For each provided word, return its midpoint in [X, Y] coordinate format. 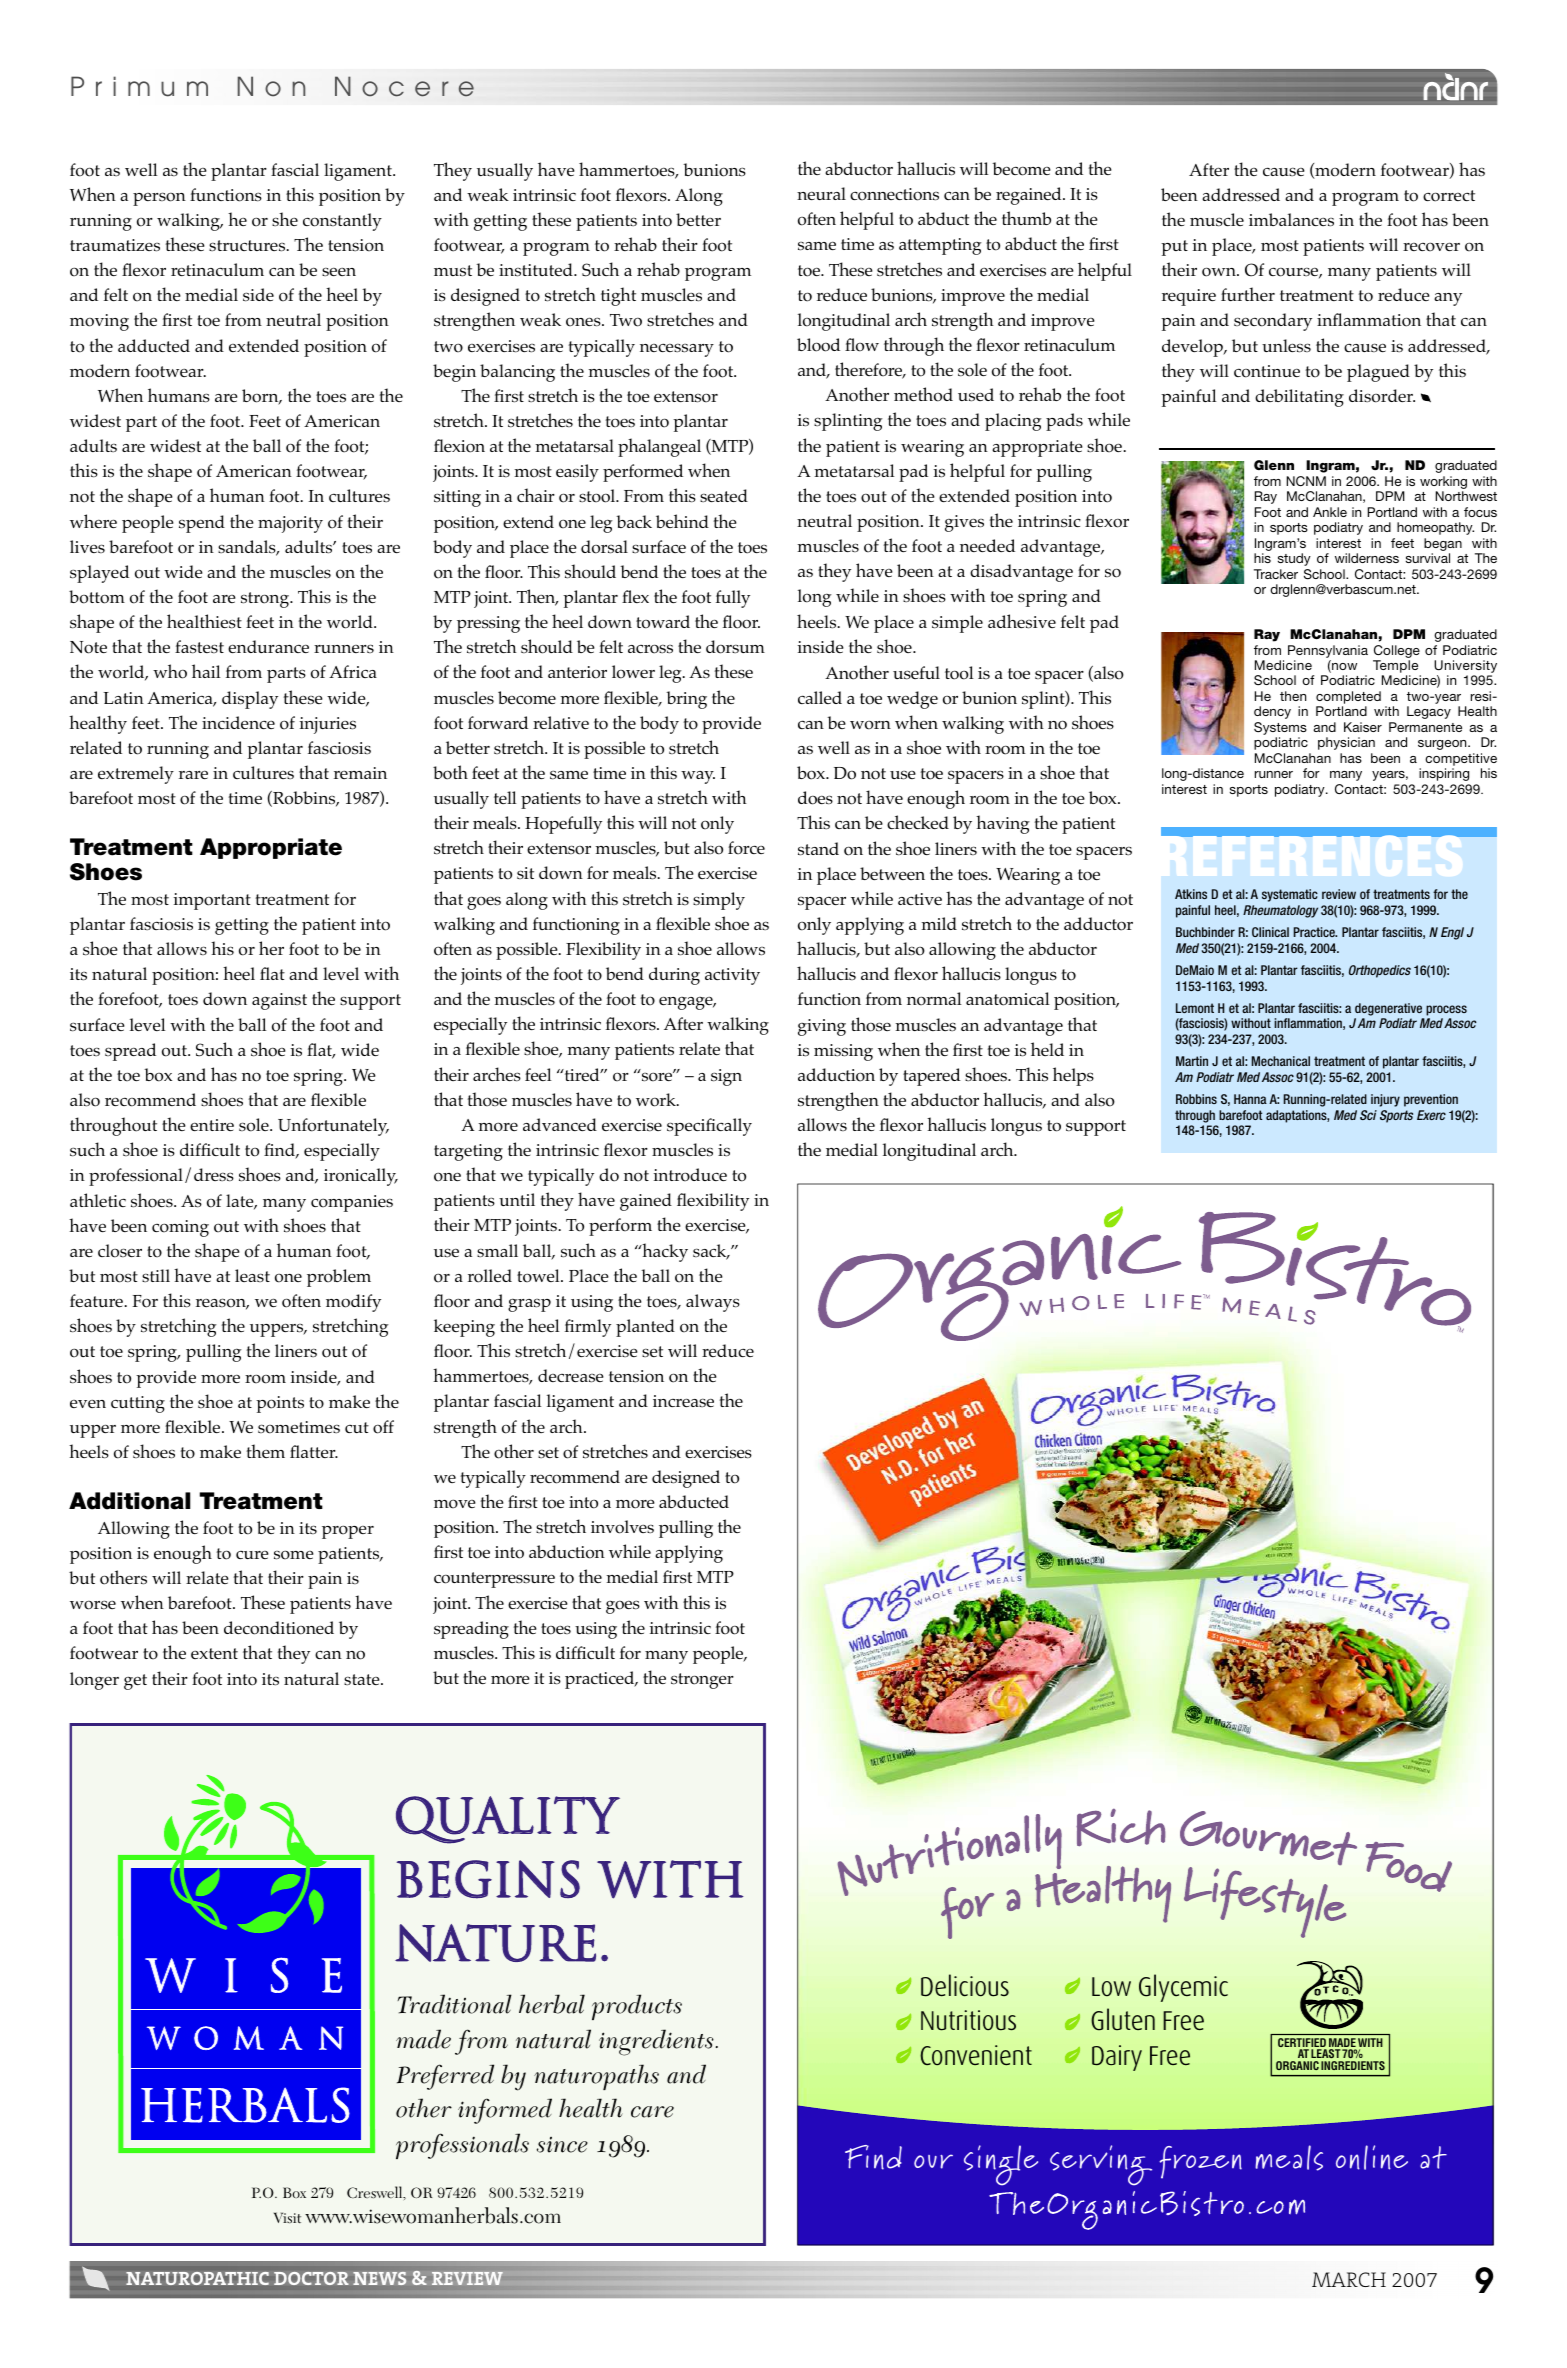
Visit [287, 2217]
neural [821, 193]
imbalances [1291, 220]
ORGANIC [1297, 2065]
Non [271, 86]
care [652, 2112]
